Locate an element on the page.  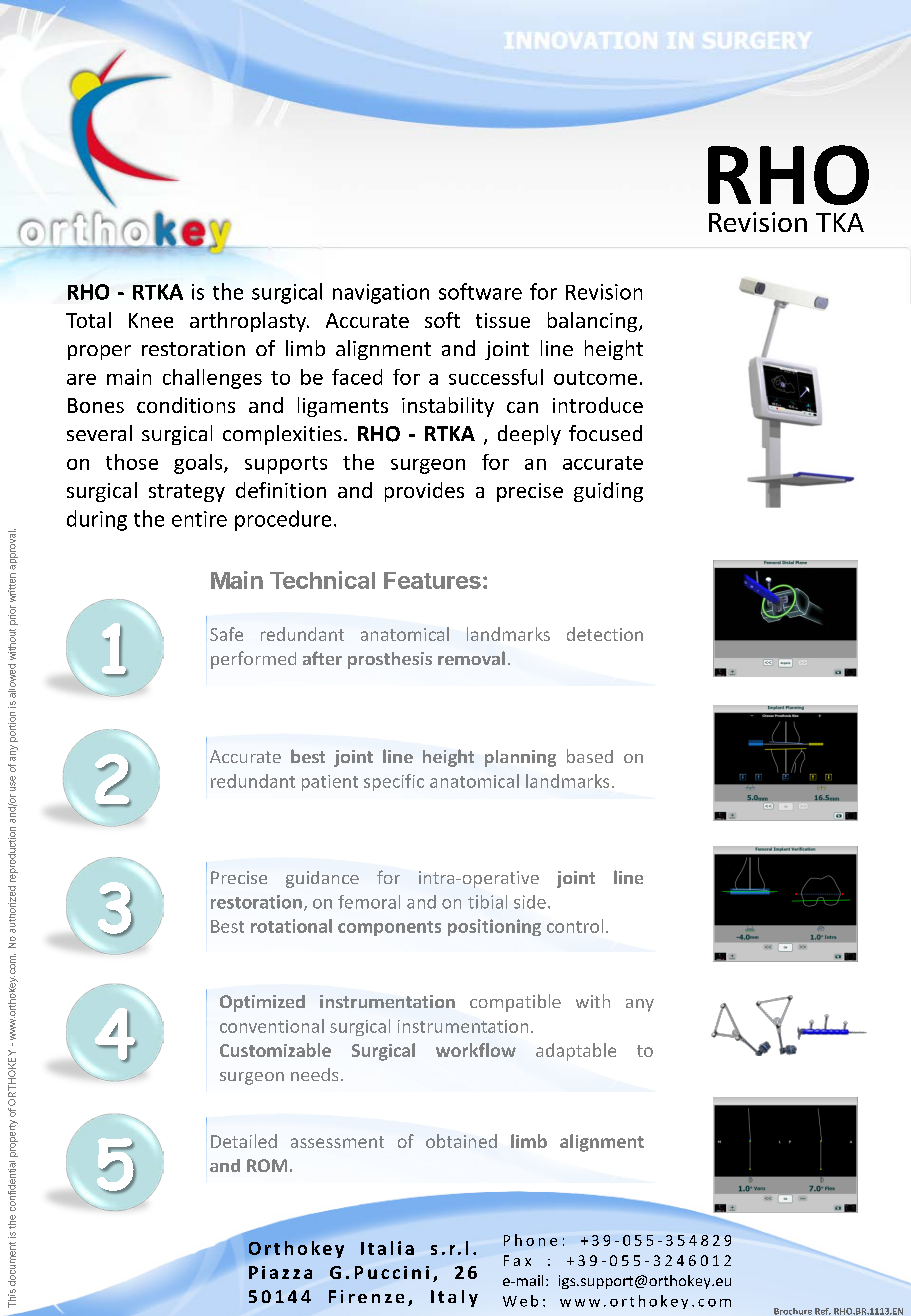
Italy is located at coordinates (454, 1298).
